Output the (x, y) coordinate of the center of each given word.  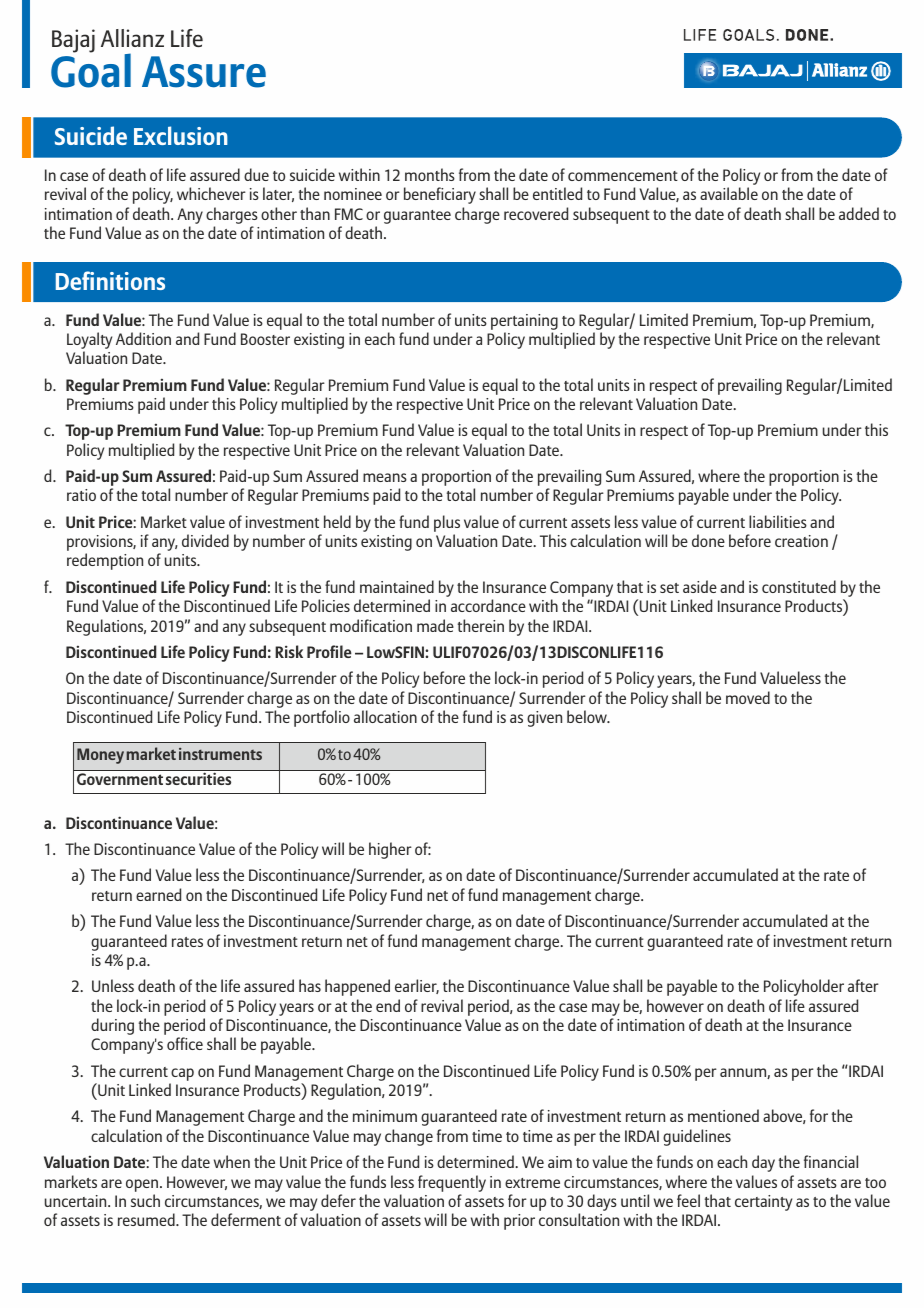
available (729, 193)
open (142, 1185)
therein (481, 625)
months (430, 174)
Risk (289, 651)
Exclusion (181, 135)
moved (748, 697)
